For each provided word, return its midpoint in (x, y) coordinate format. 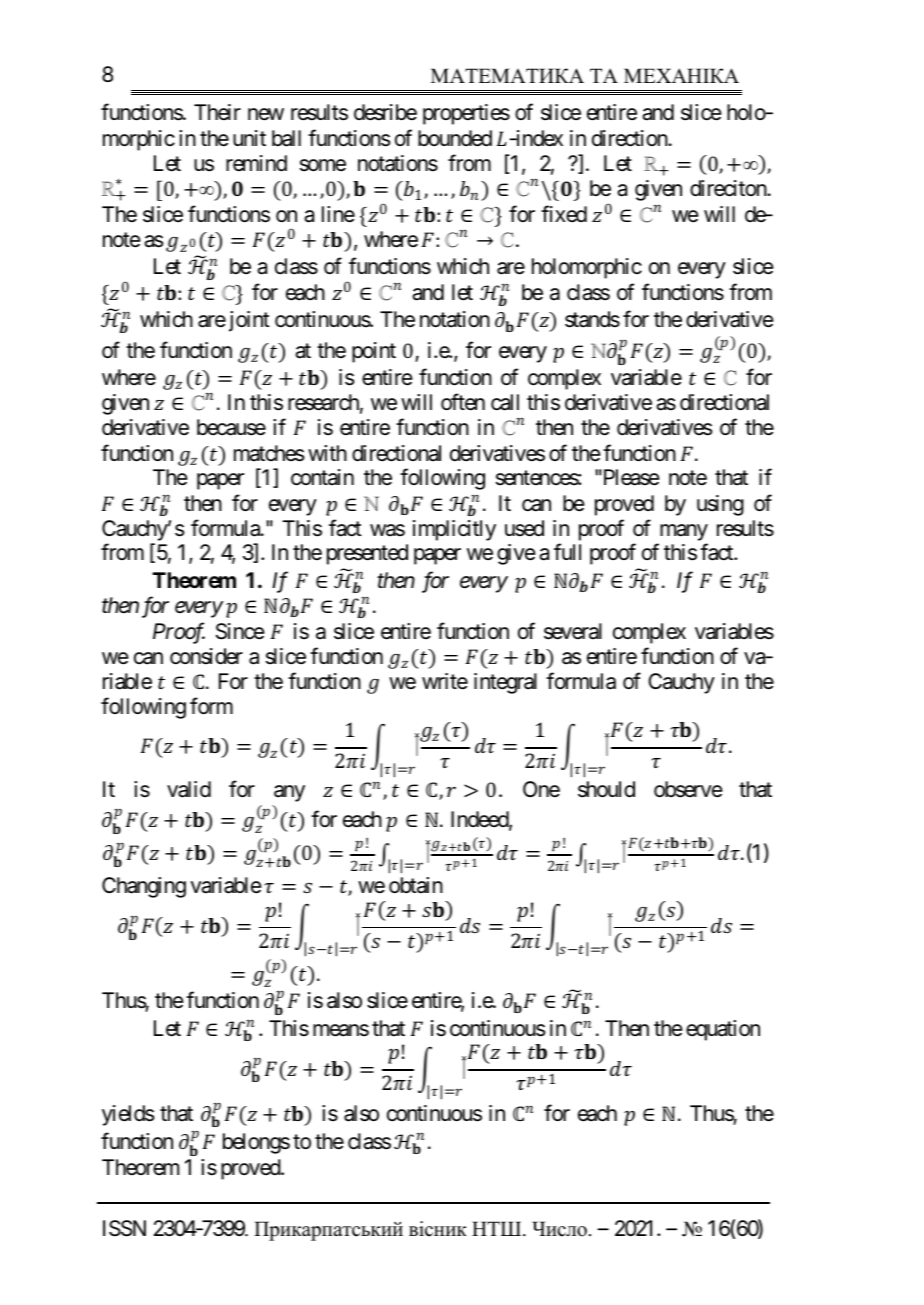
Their (217, 112)
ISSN (124, 1228)
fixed (564, 214)
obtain (416, 885)
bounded (455, 138)
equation (723, 1030)
